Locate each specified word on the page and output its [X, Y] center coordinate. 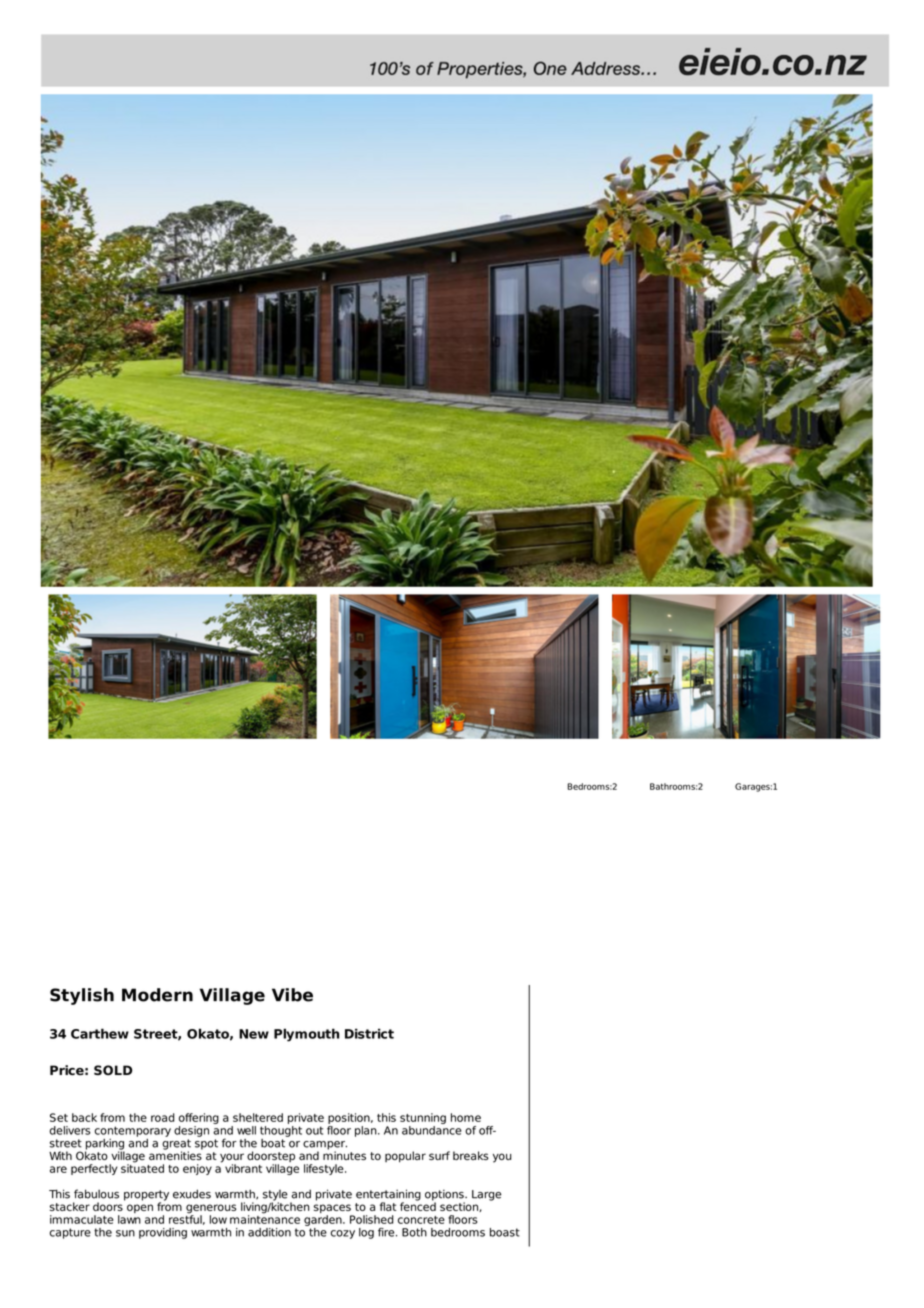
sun [125, 1233]
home [466, 1117]
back [84, 1117]
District [369, 1033]
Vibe [292, 995]
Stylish [82, 996]
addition [269, 1232]
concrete [421, 1220]
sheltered [258, 1117]
